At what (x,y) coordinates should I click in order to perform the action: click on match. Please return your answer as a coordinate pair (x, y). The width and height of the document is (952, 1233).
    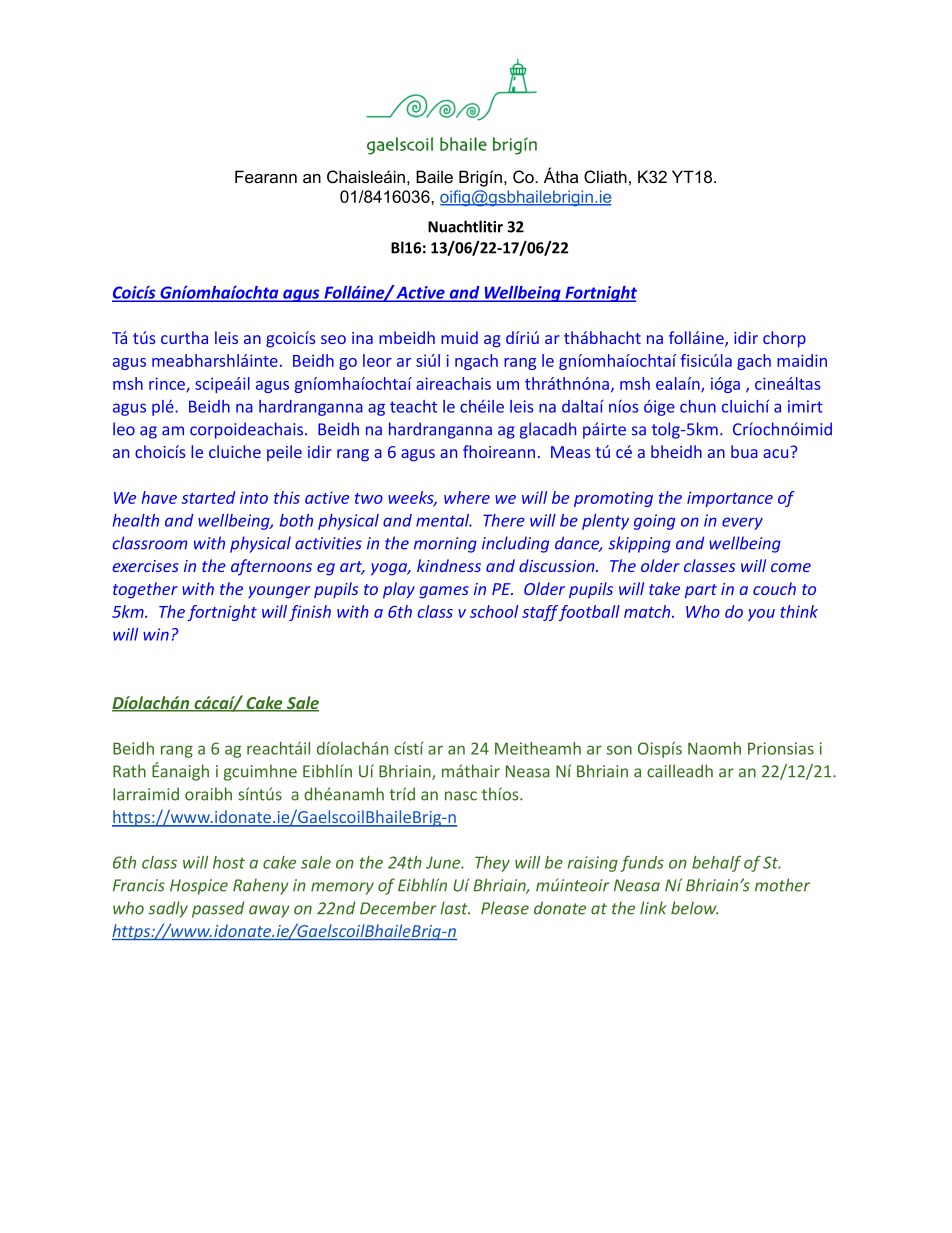
    Looking at the image, I should click on (648, 611).
